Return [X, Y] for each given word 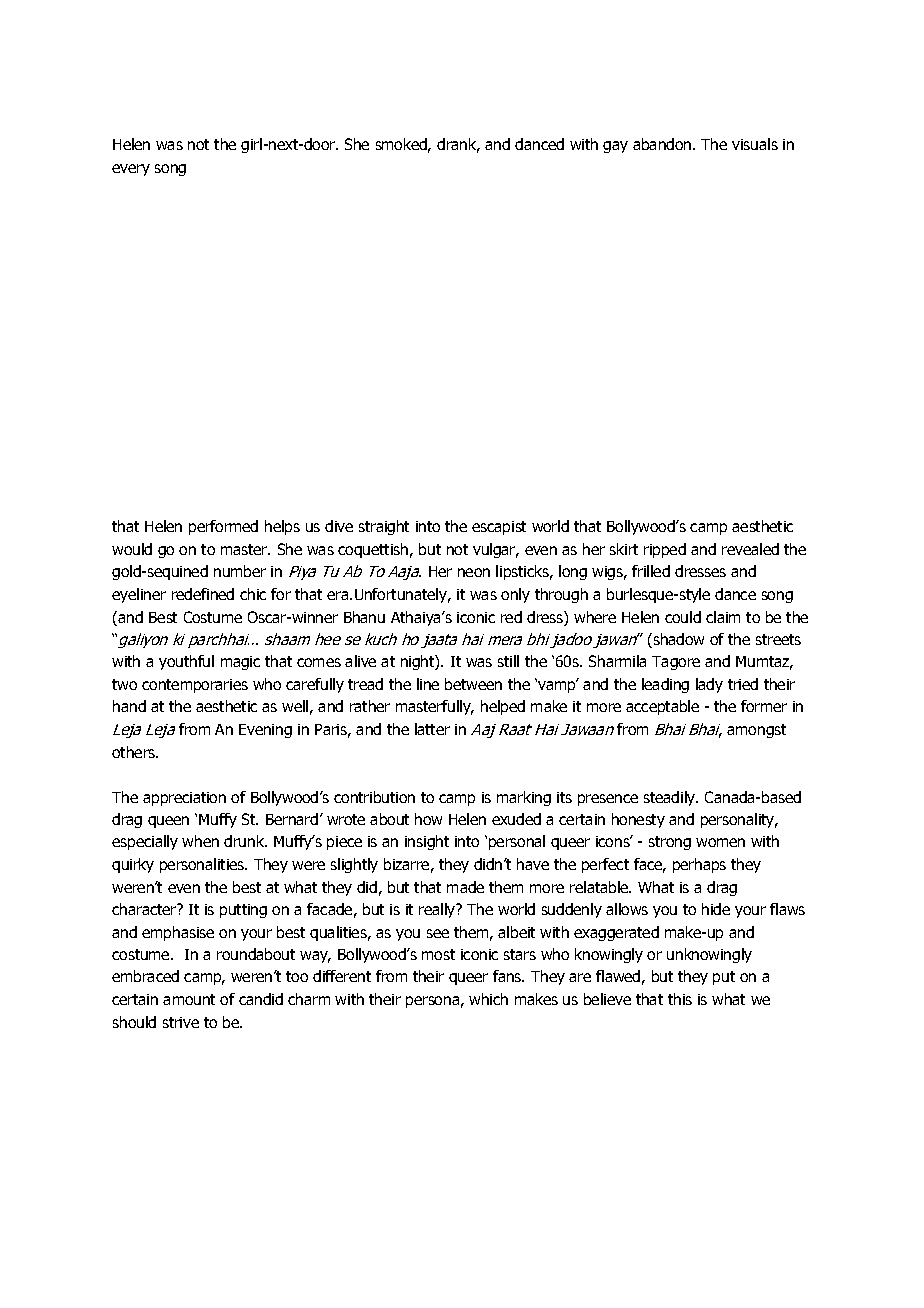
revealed [750, 549]
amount [189, 999]
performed [223, 527]
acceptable [662, 707]
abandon [663, 144]
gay [615, 147]
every [131, 170]
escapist [499, 528]
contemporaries [195, 686]
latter [432, 729]
